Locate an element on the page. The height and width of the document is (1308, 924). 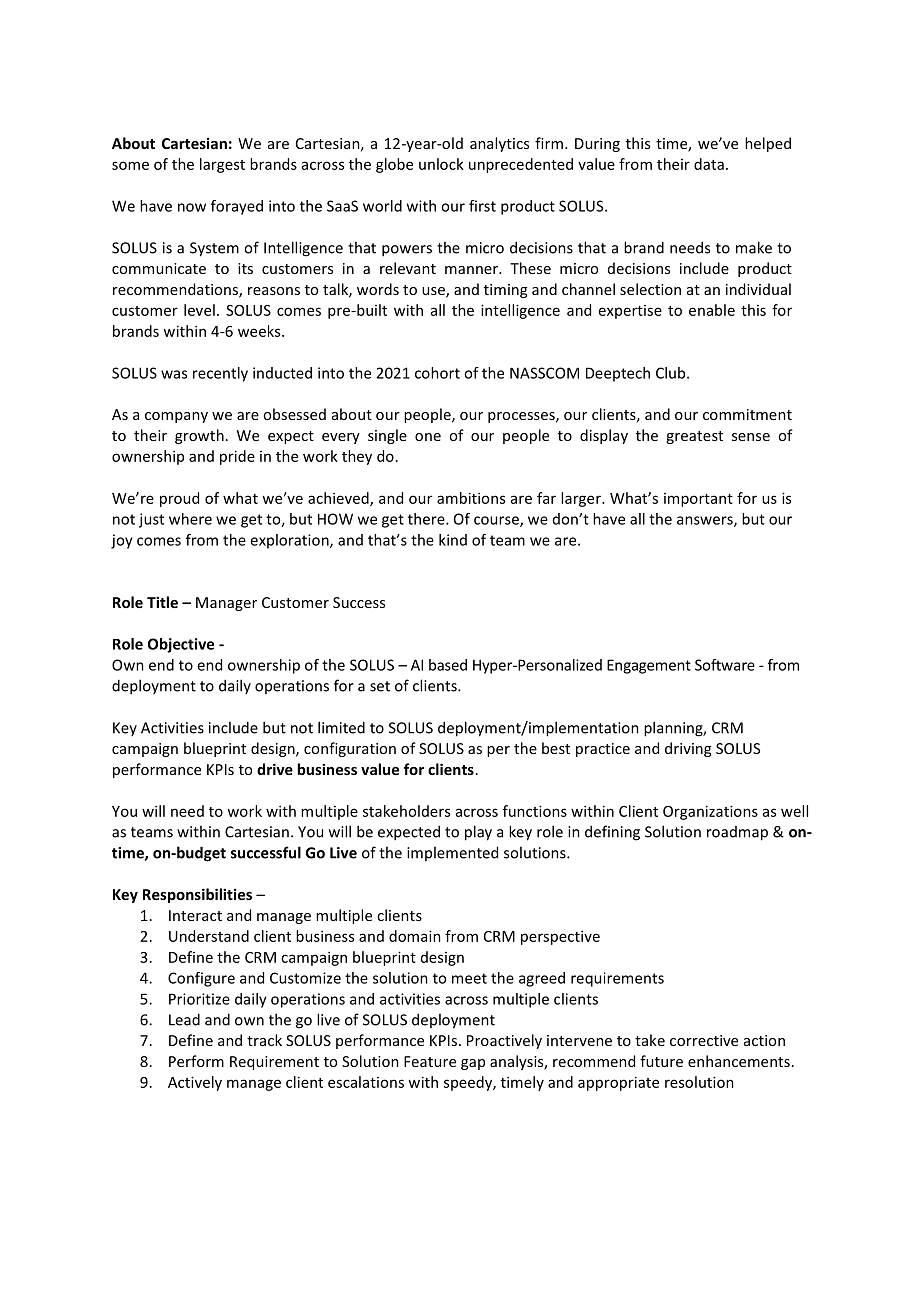
Lead is located at coordinates (184, 1019).
